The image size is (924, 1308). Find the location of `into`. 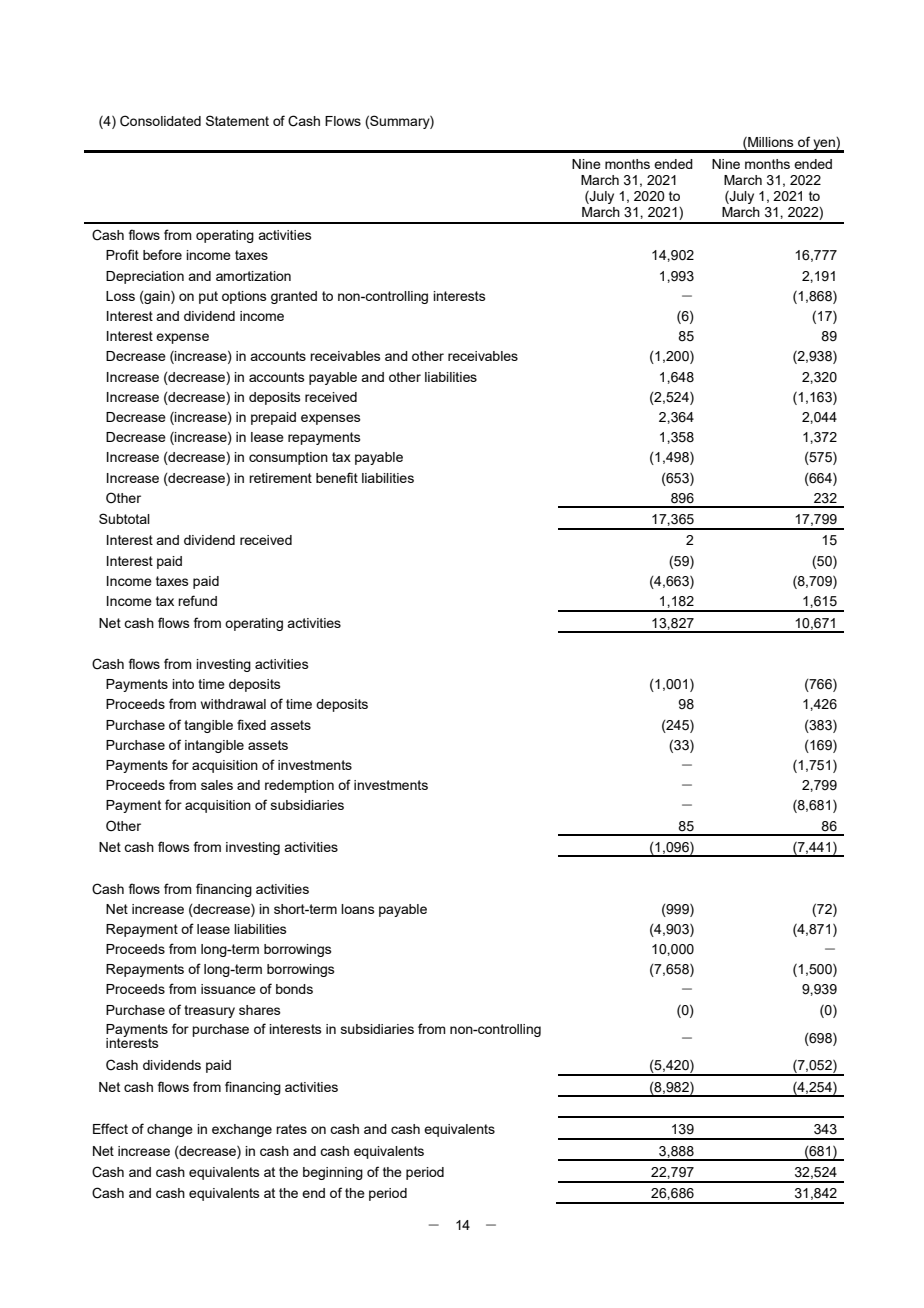

into is located at coordinates (183, 684).
